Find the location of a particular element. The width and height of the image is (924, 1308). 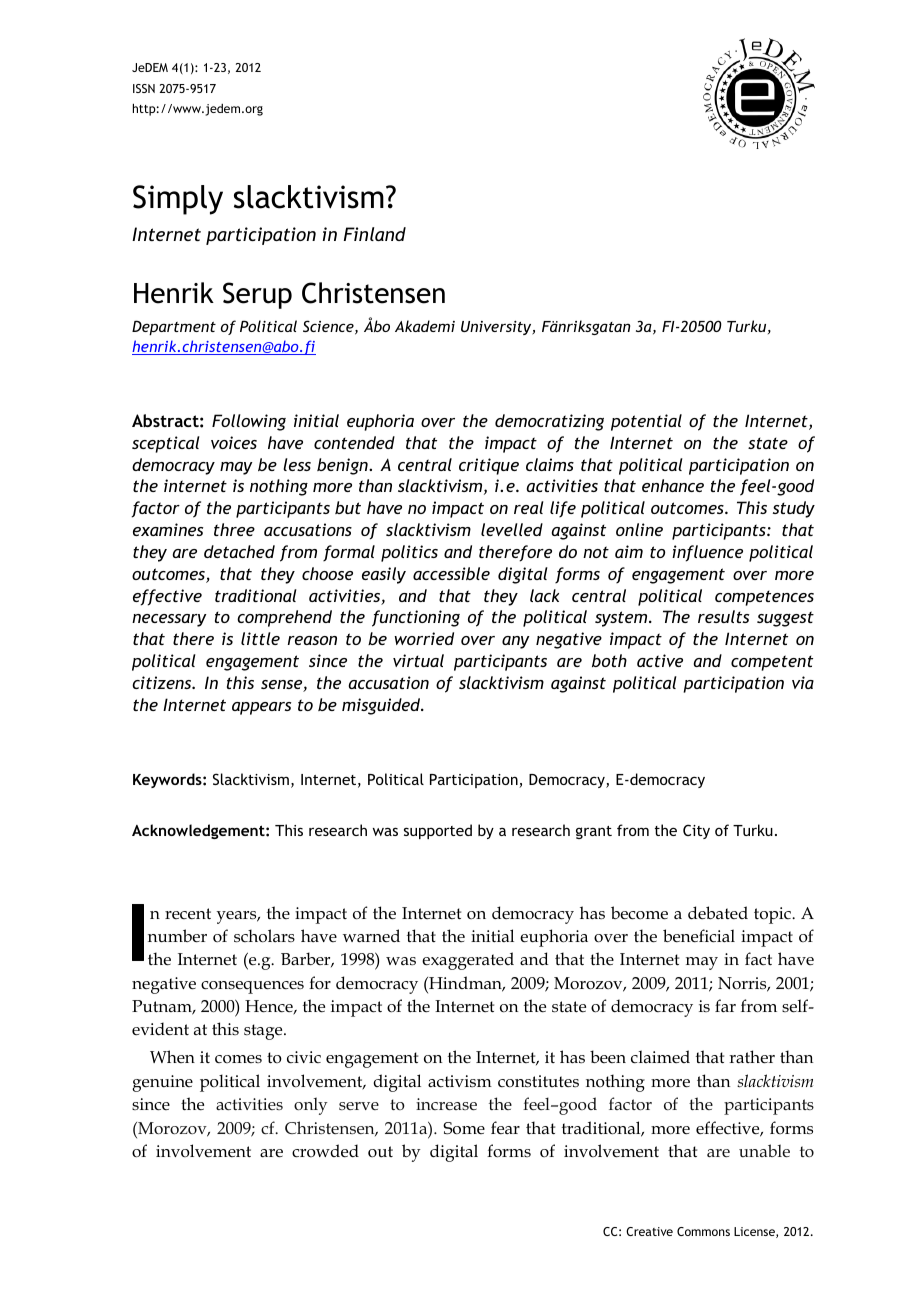

crowded is located at coordinates (325, 1151).
